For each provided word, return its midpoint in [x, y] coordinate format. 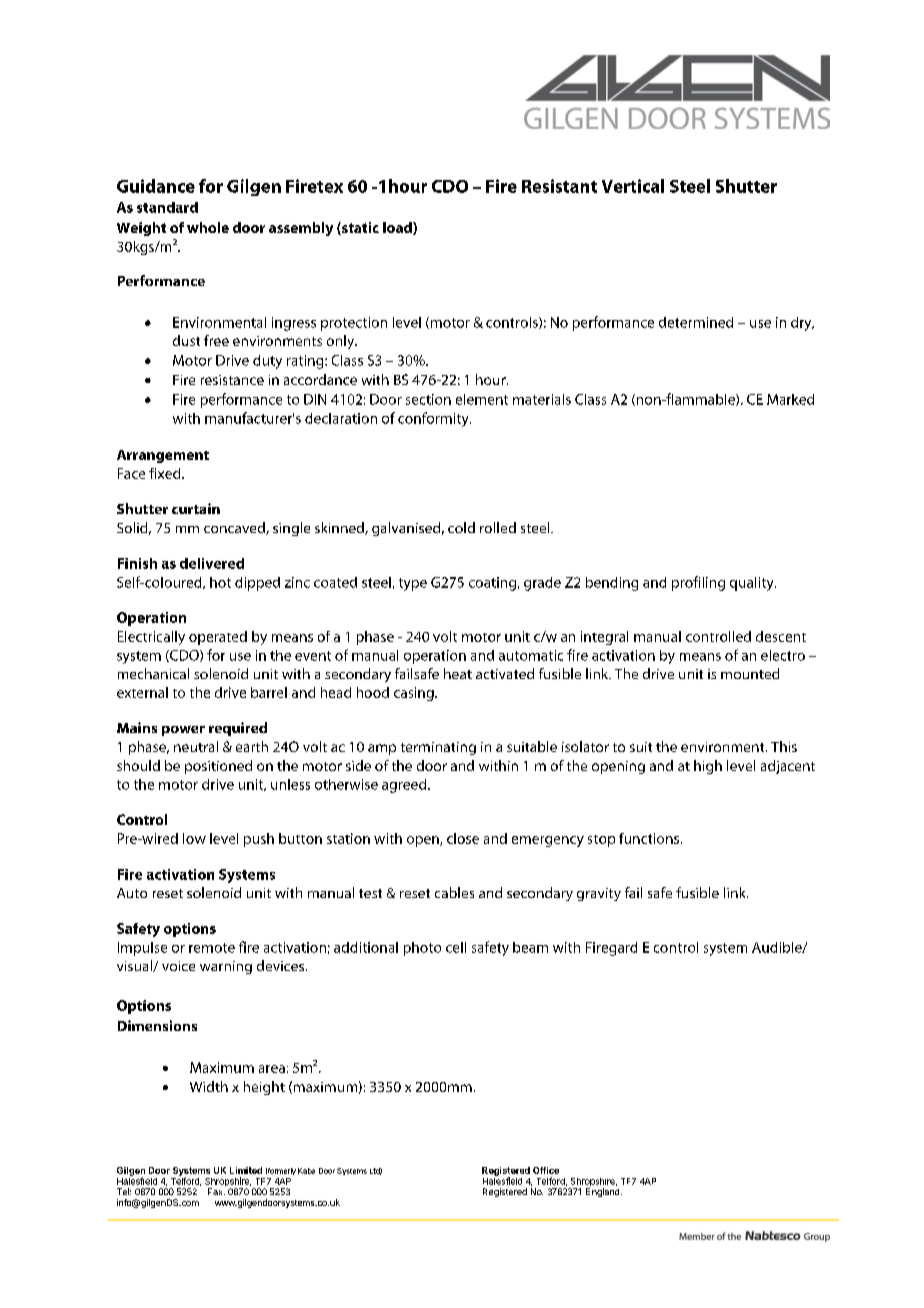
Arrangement [163, 456]
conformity [434, 419]
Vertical [633, 186]
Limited [246, 1170]
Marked [790, 399]
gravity [599, 894]
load [398, 228]
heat [458, 673]
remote [212, 948]
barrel [269, 692]
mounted [750, 673]
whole [208, 227]
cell [456, 947]
